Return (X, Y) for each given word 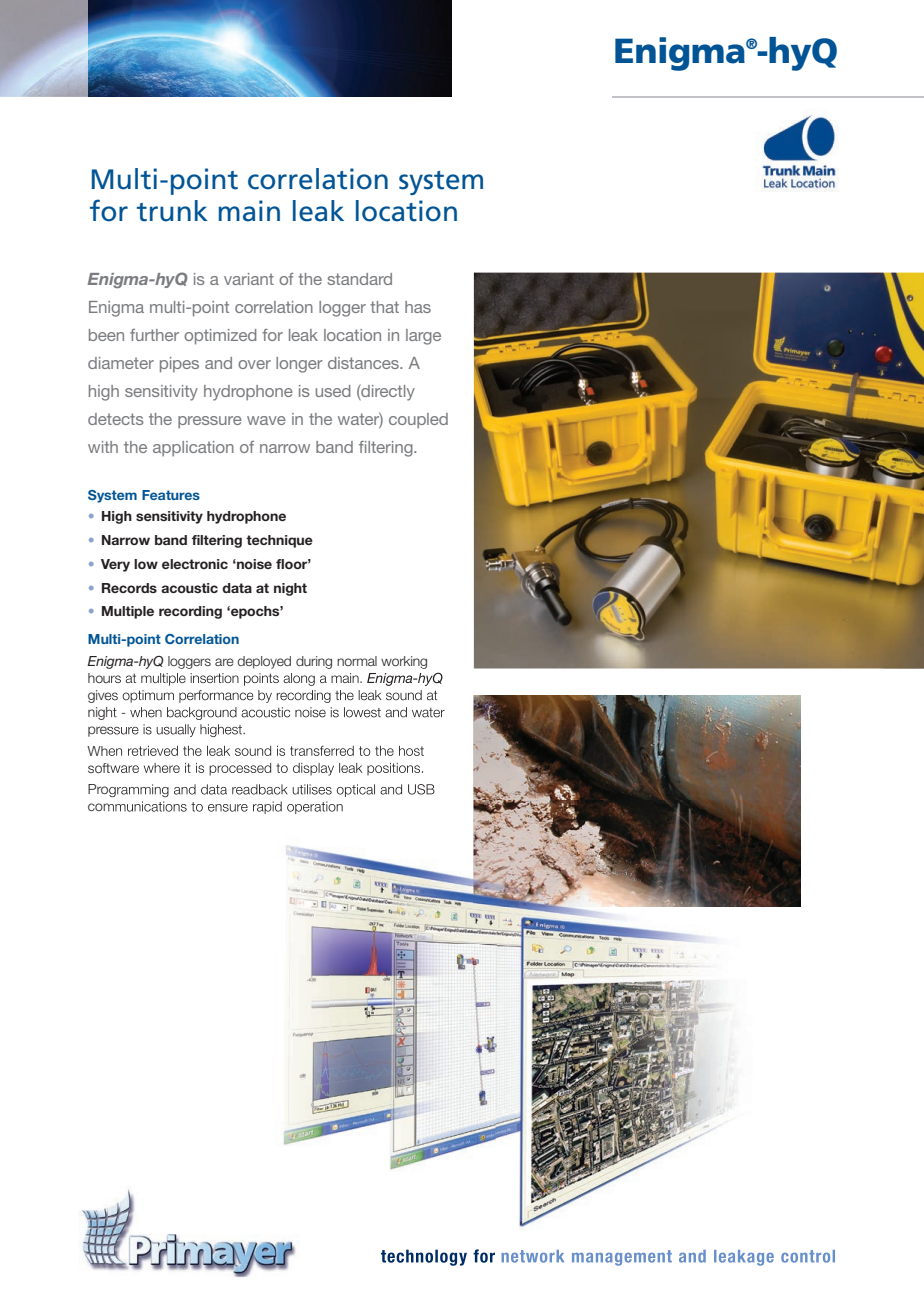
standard (360, 279)
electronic (195, 564)
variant (249, 279)
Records (129, 588)
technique (279, 541)
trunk (172, 211)
